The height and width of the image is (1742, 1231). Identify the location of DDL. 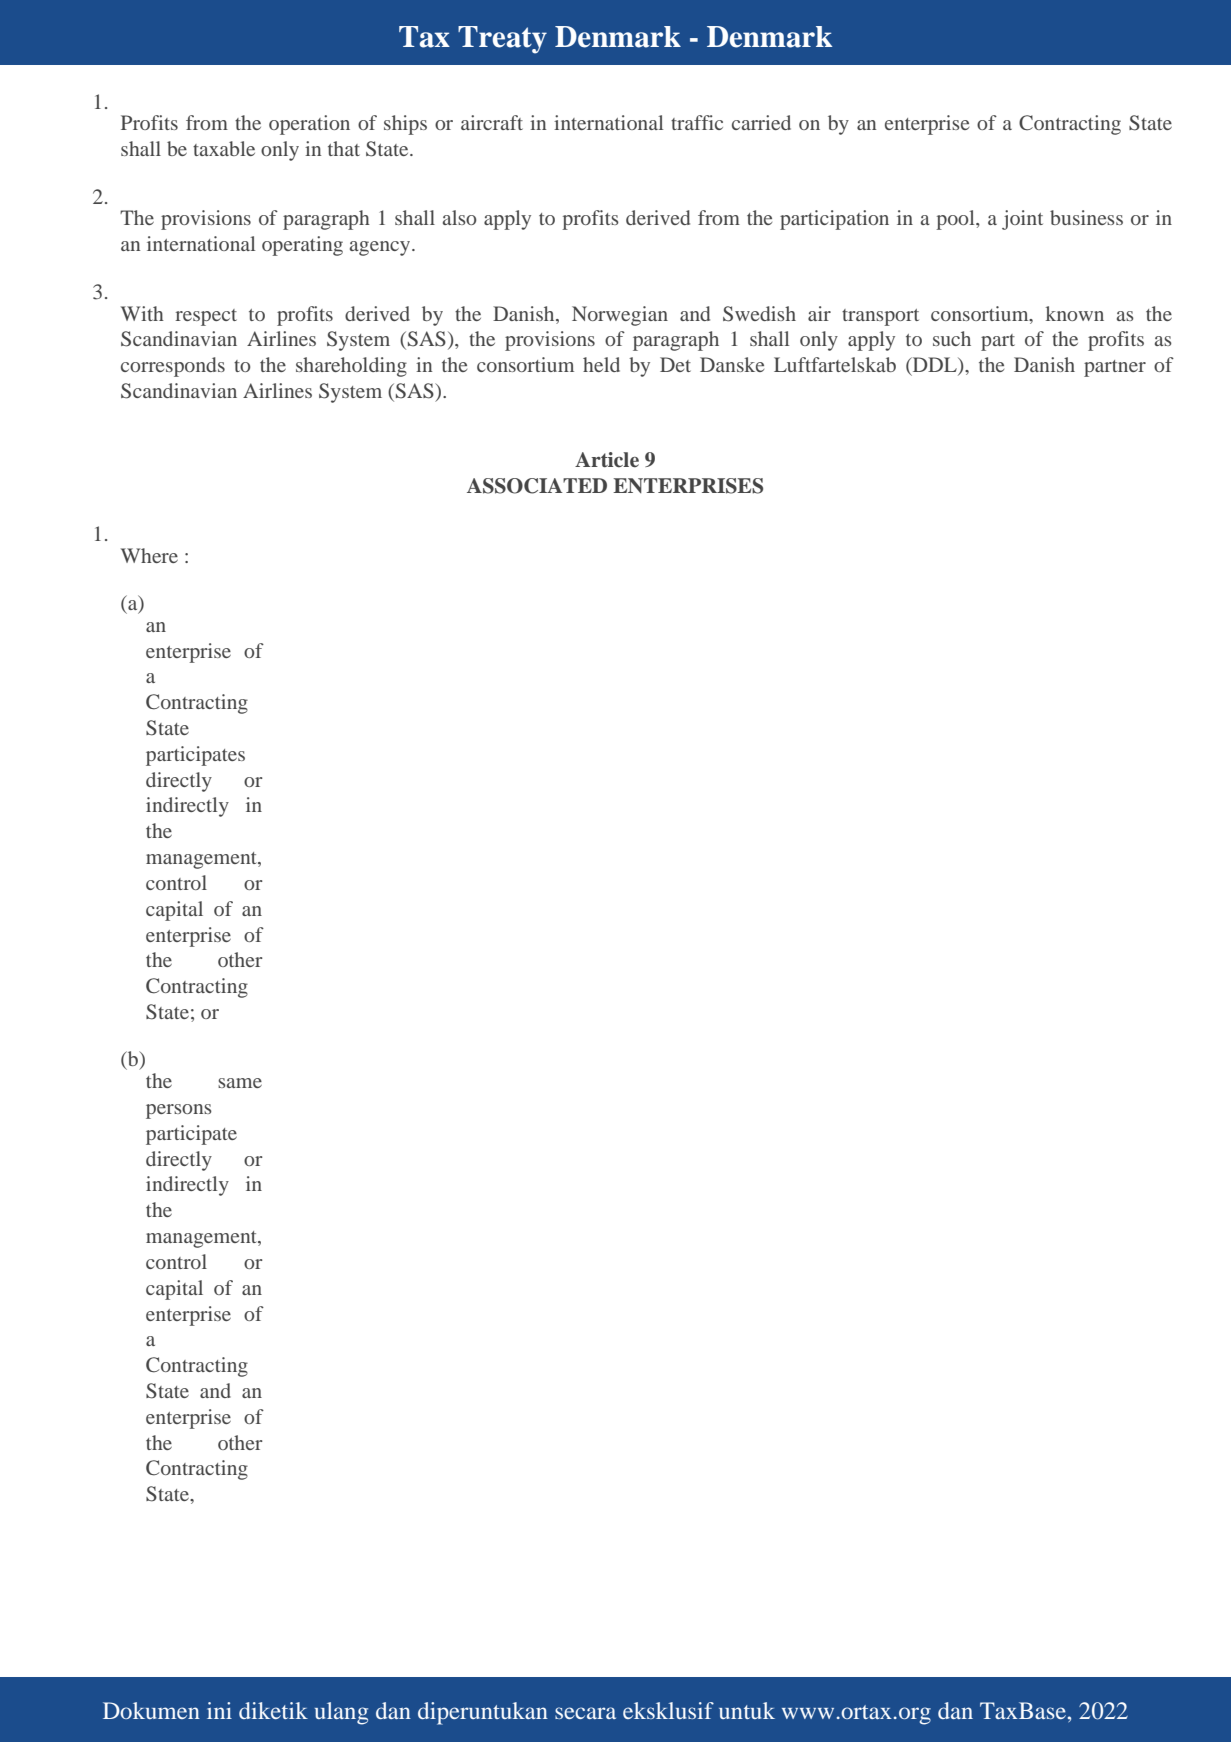
(935, 366).
